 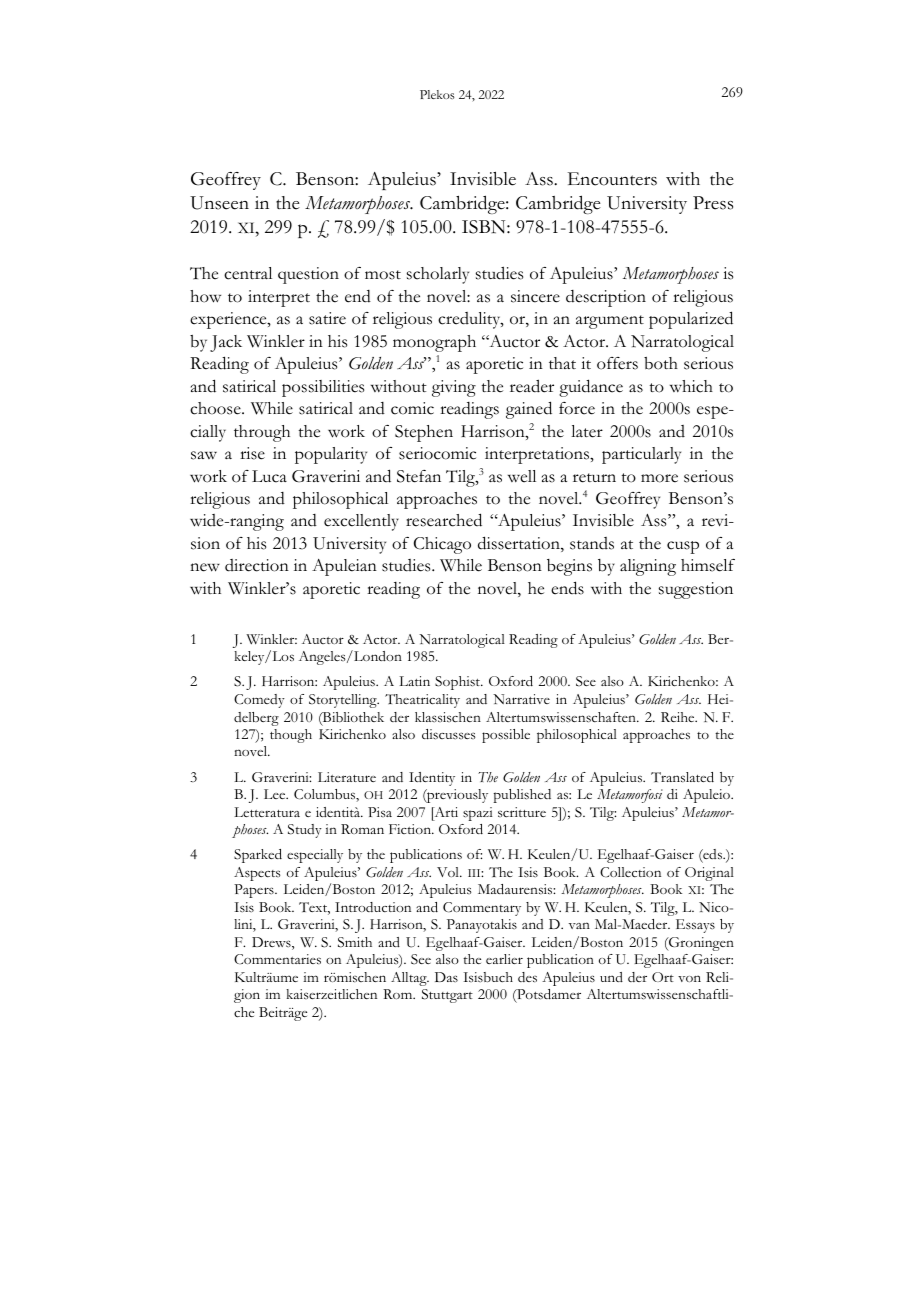 What do you see at coordinates (257, 565) in the screenshot?
I see `direction` at bounding box center [257, 565].
